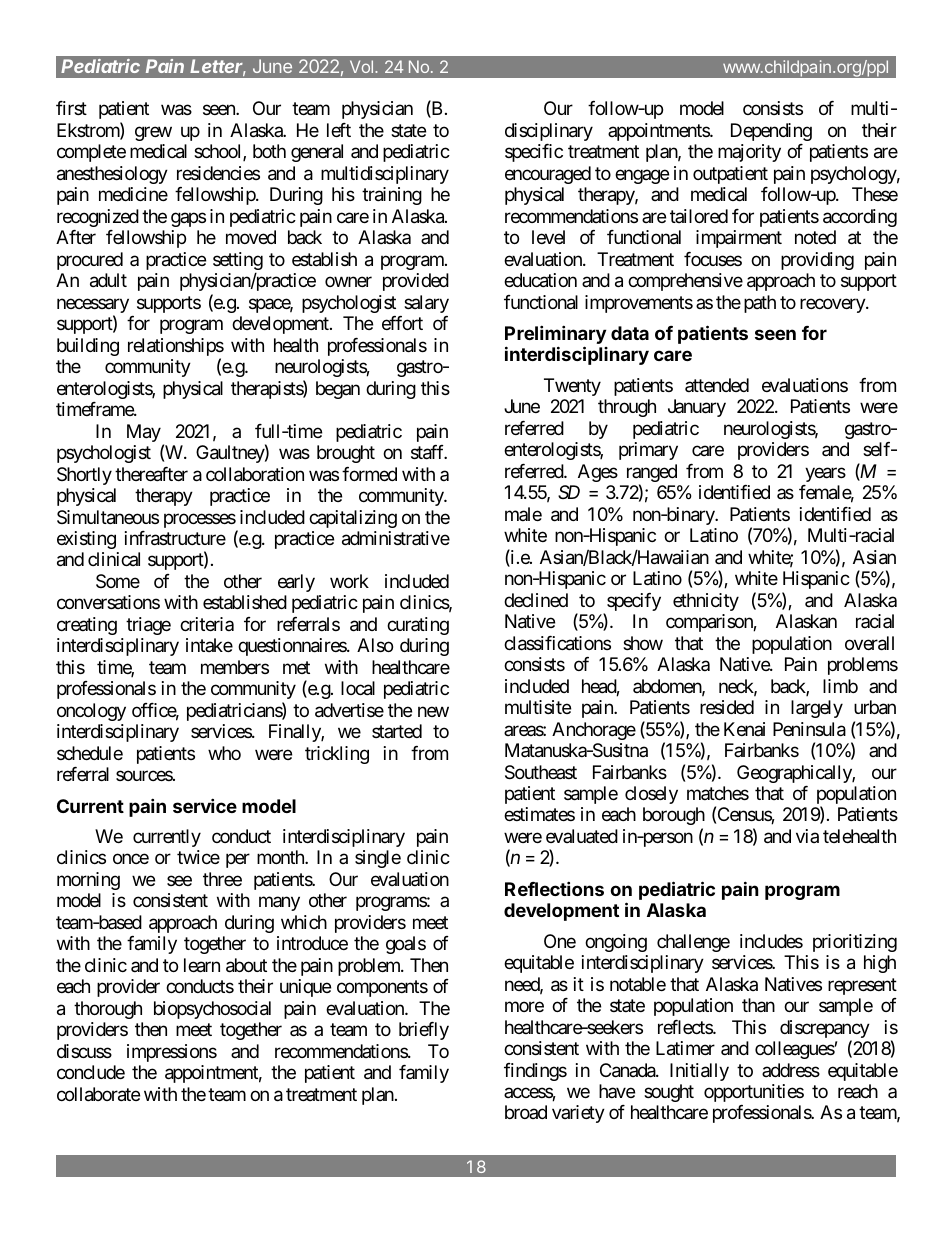 The image size is (952, 1233). Describe the element at coordinates (88, 881) in the screenshot. I see `morning` at that location.
